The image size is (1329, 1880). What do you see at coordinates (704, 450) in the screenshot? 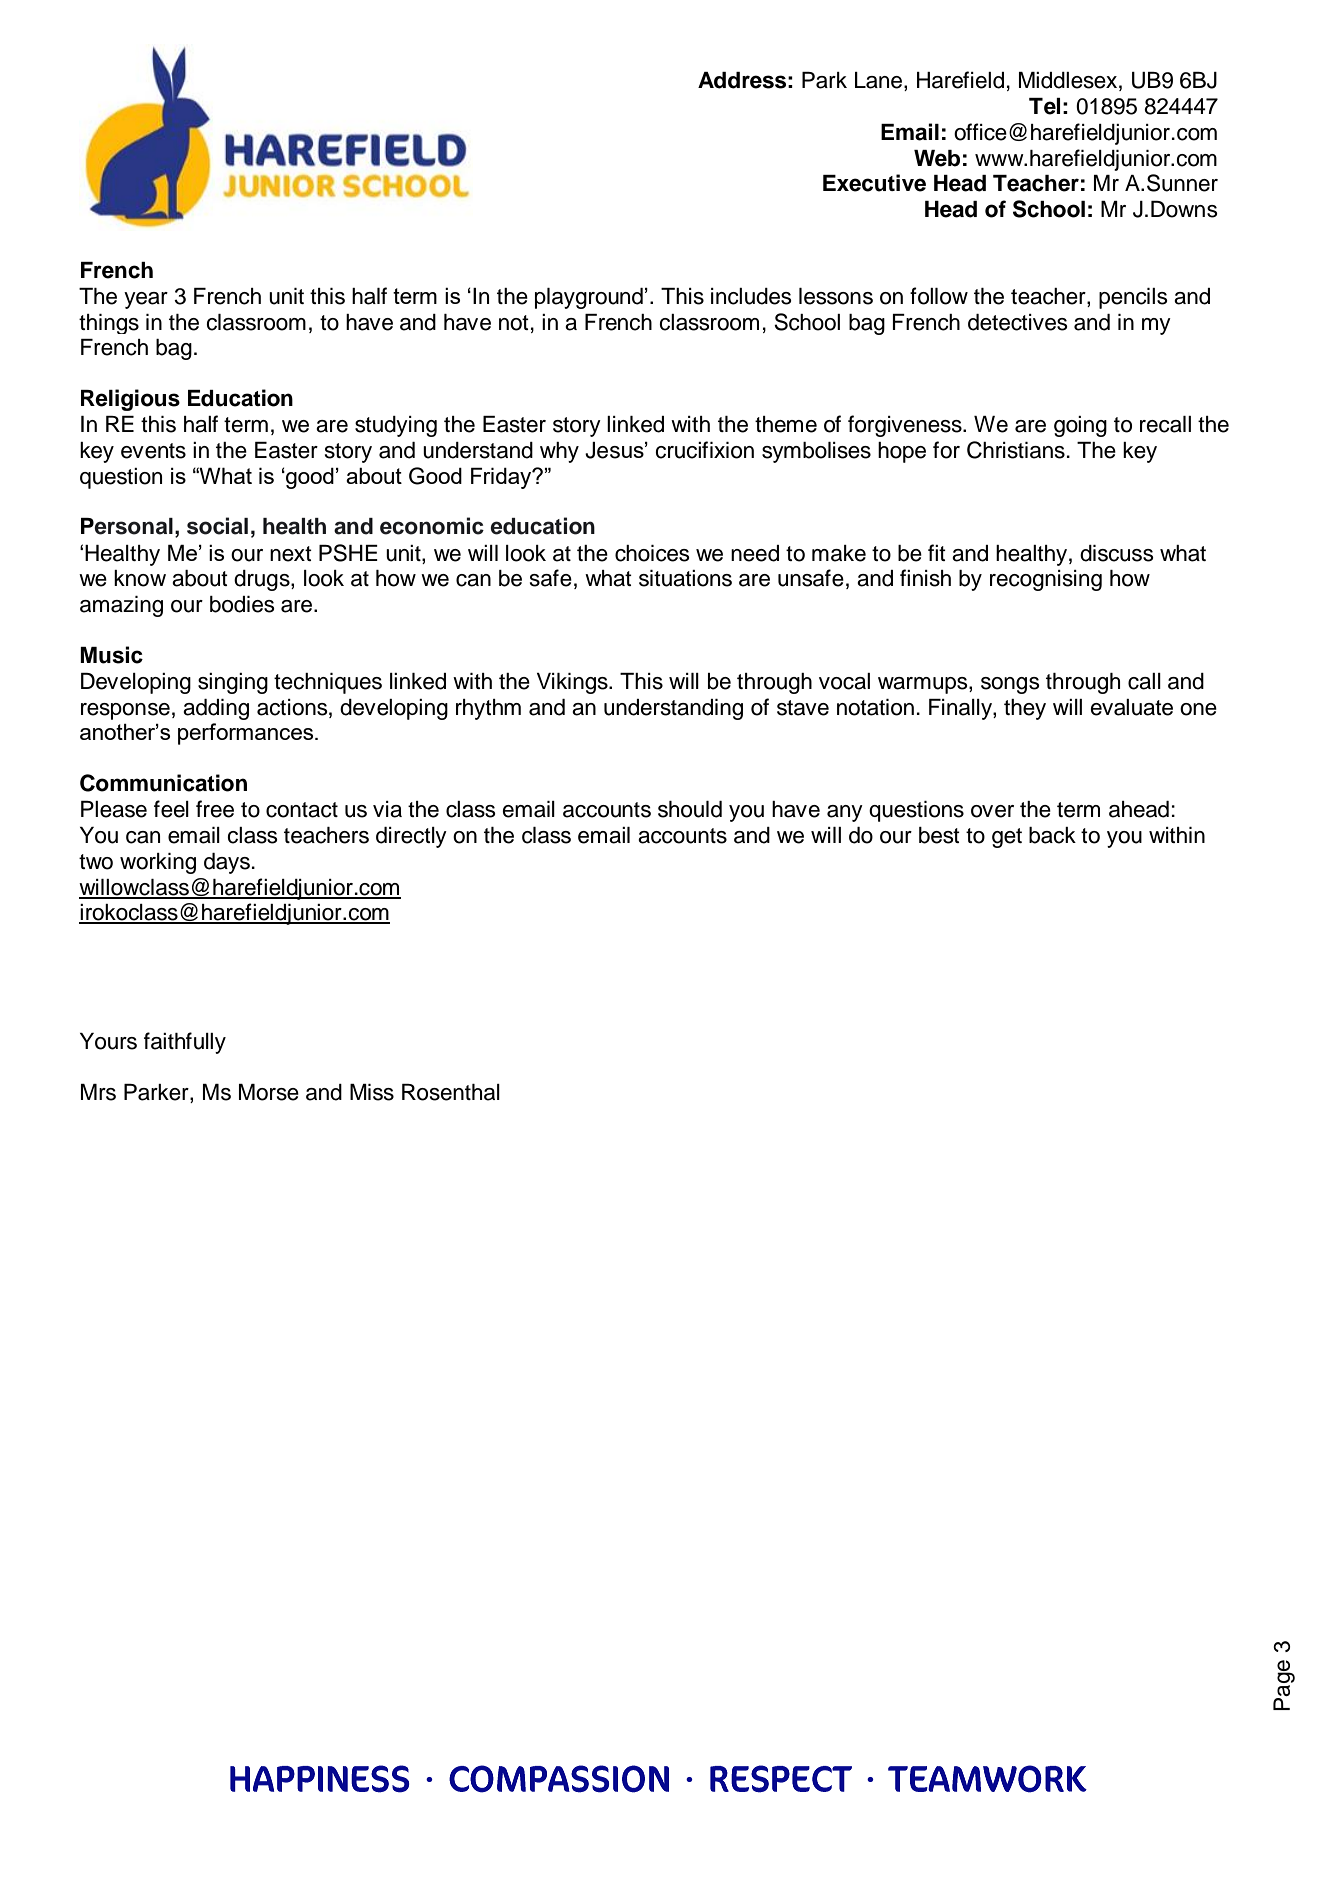
I see `crucifixion` at bounding box center [704, 450].
